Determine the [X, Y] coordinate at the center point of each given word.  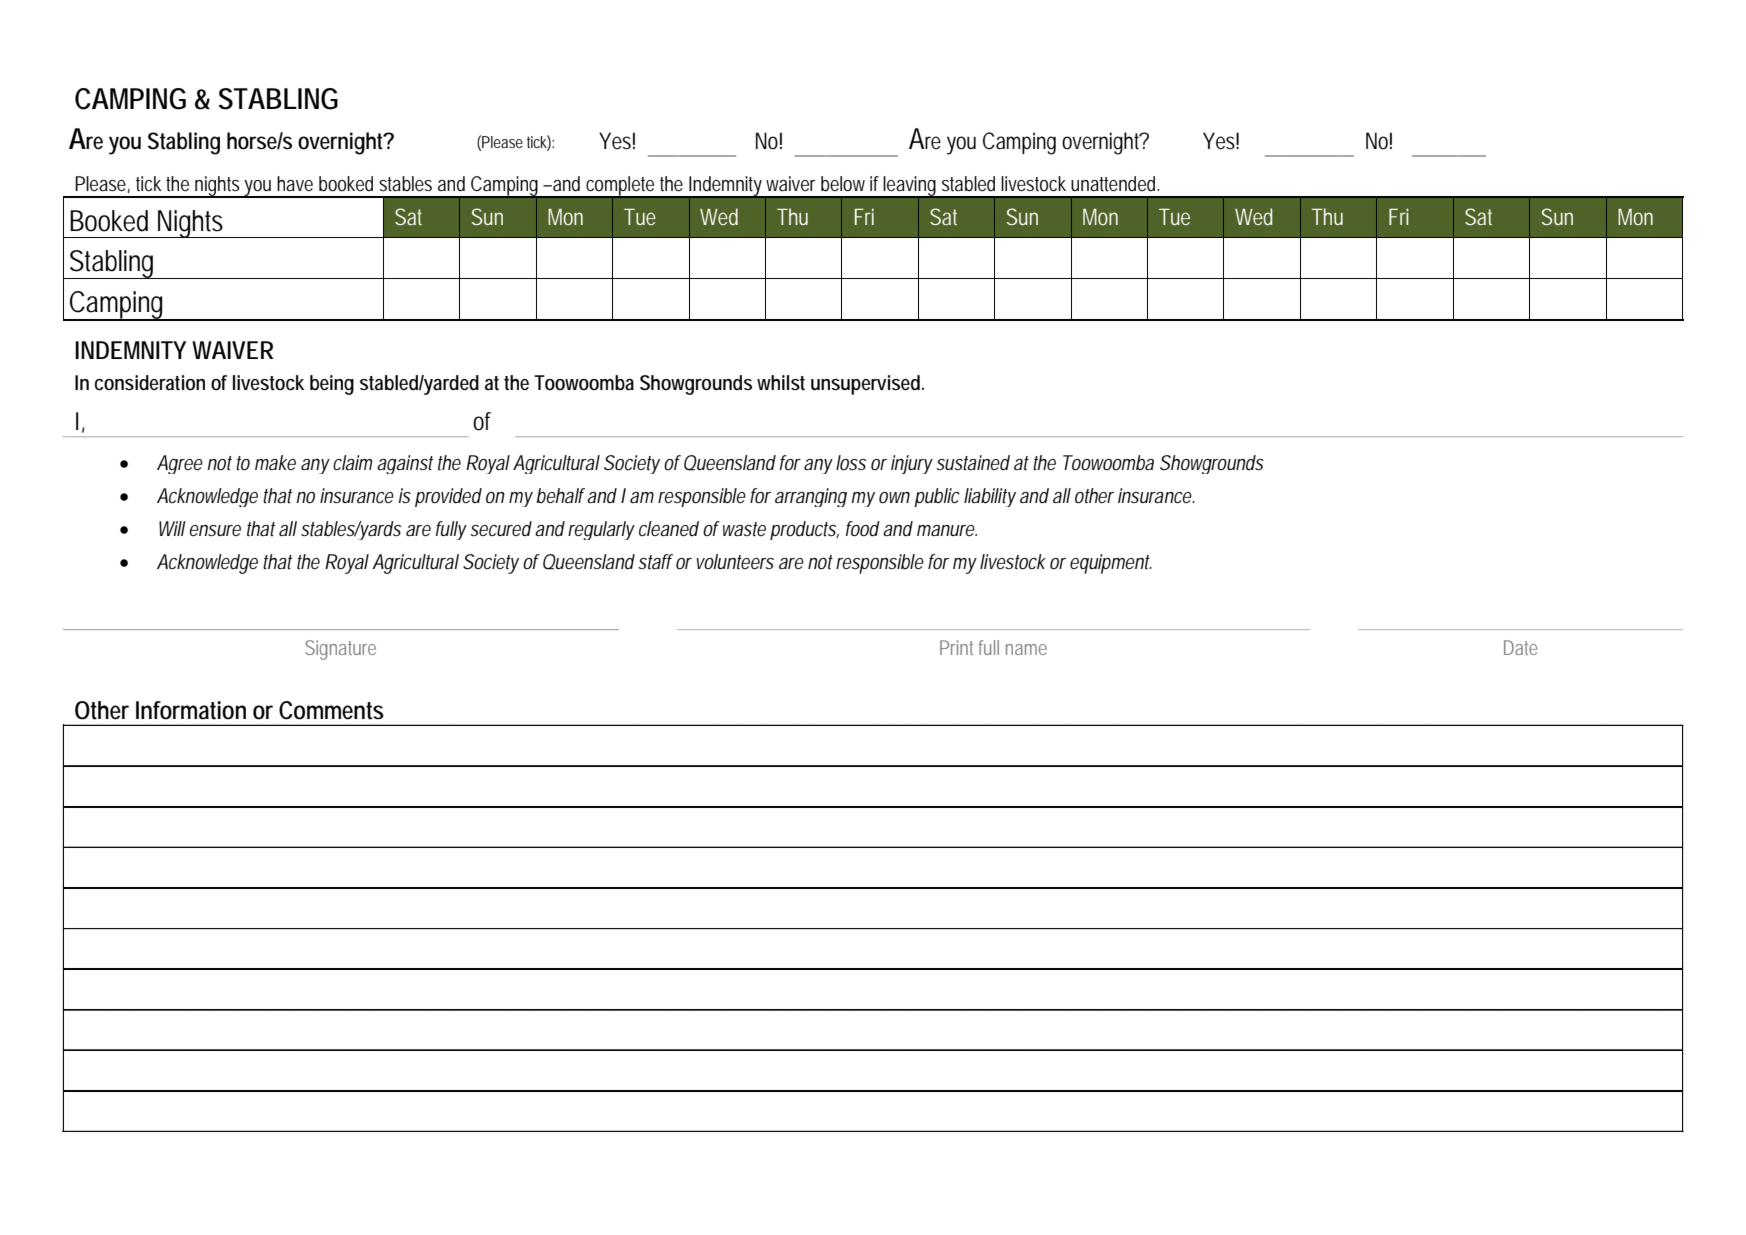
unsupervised [867, 385]
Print [959, 647]
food [863, 529]
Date [1520, 647]
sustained [973, 463]
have [295, 183]
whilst [781, 383]
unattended [1115, 184]
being [332, 385]
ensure [215, 530]
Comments [331, 710]
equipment [1111, 564]
